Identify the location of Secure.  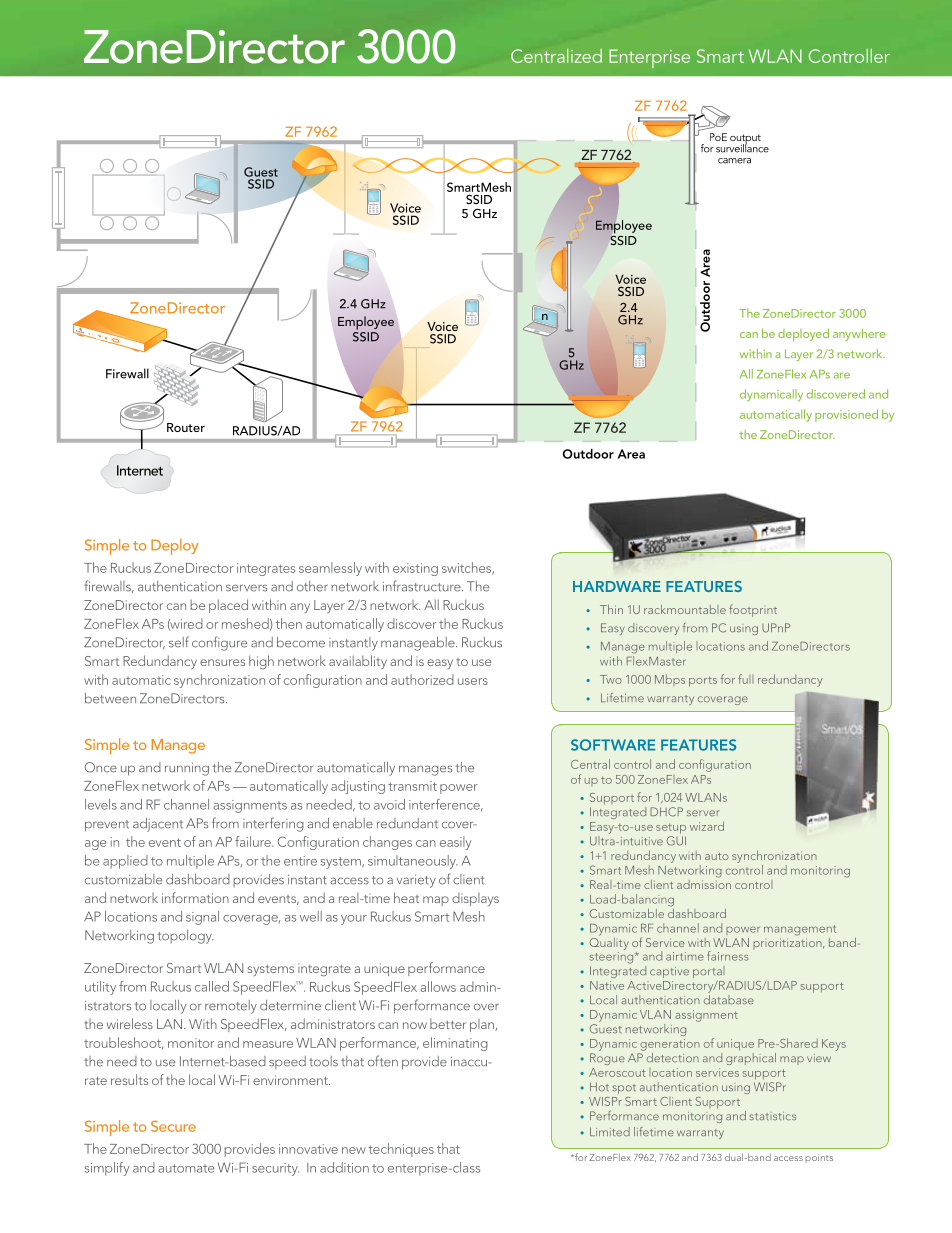
(173, 1126).
